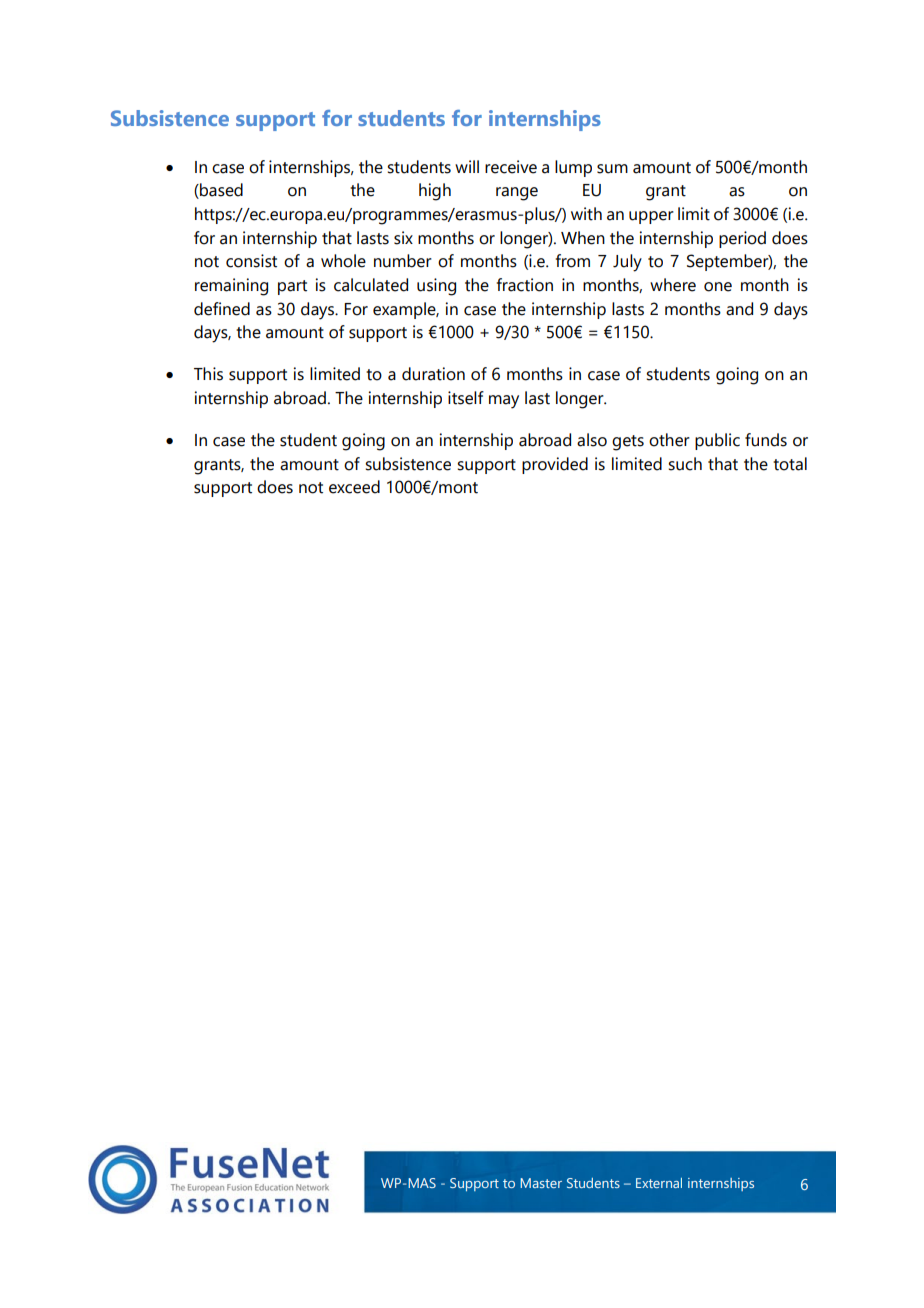 This document has width=924, height=1308. What do you see at coordinates (541, 1183) in the document?
I see `Master` at bounding box center [541, 1183].
